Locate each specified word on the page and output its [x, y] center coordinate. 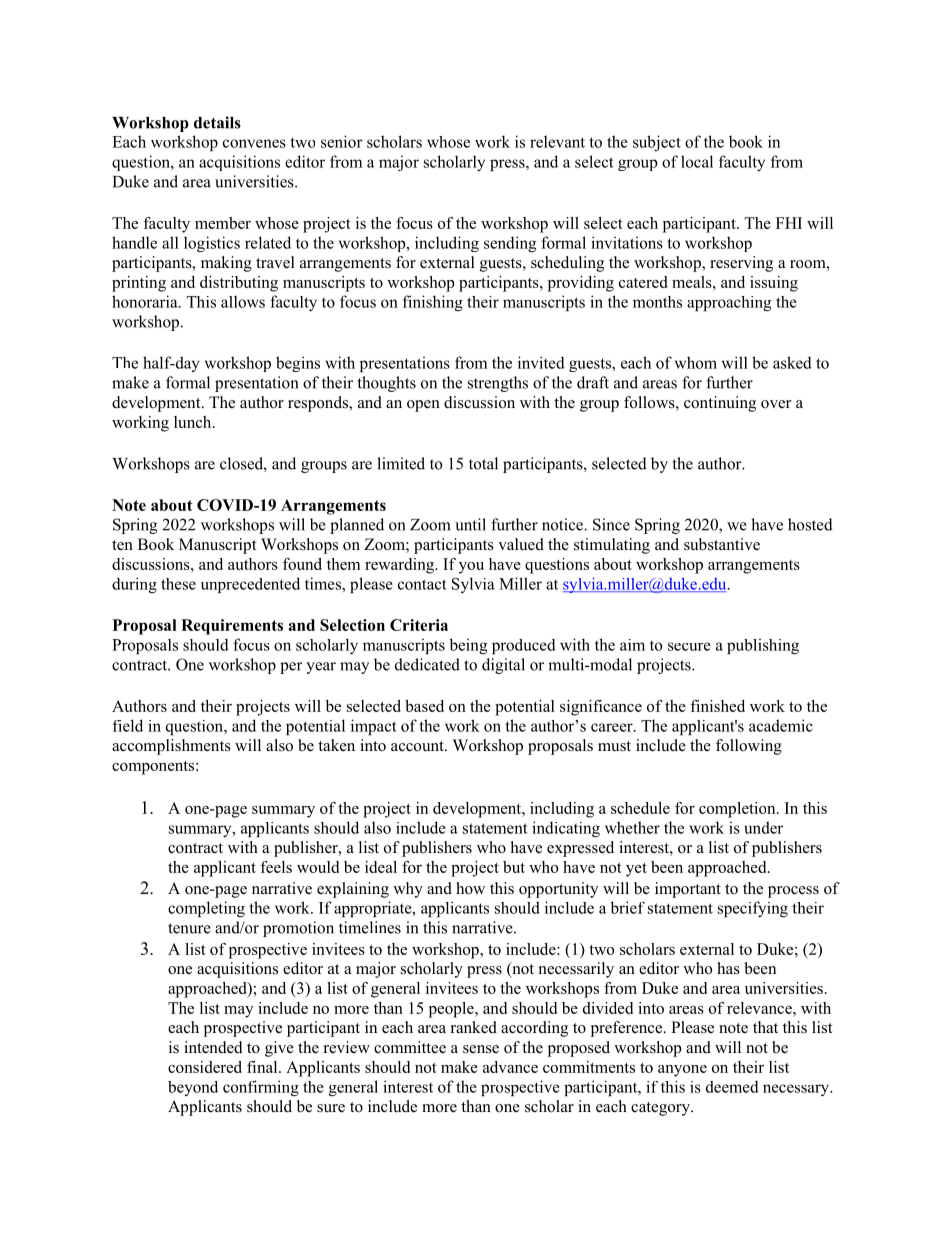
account [418, 746]
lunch [194, 422]
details [217, 122]
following [749, 747]
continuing [720, 404]
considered [205, 1067]
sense [481, 1049]
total [483, 463]
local [697, 161]
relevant [557, 141]
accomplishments [171, 747]
